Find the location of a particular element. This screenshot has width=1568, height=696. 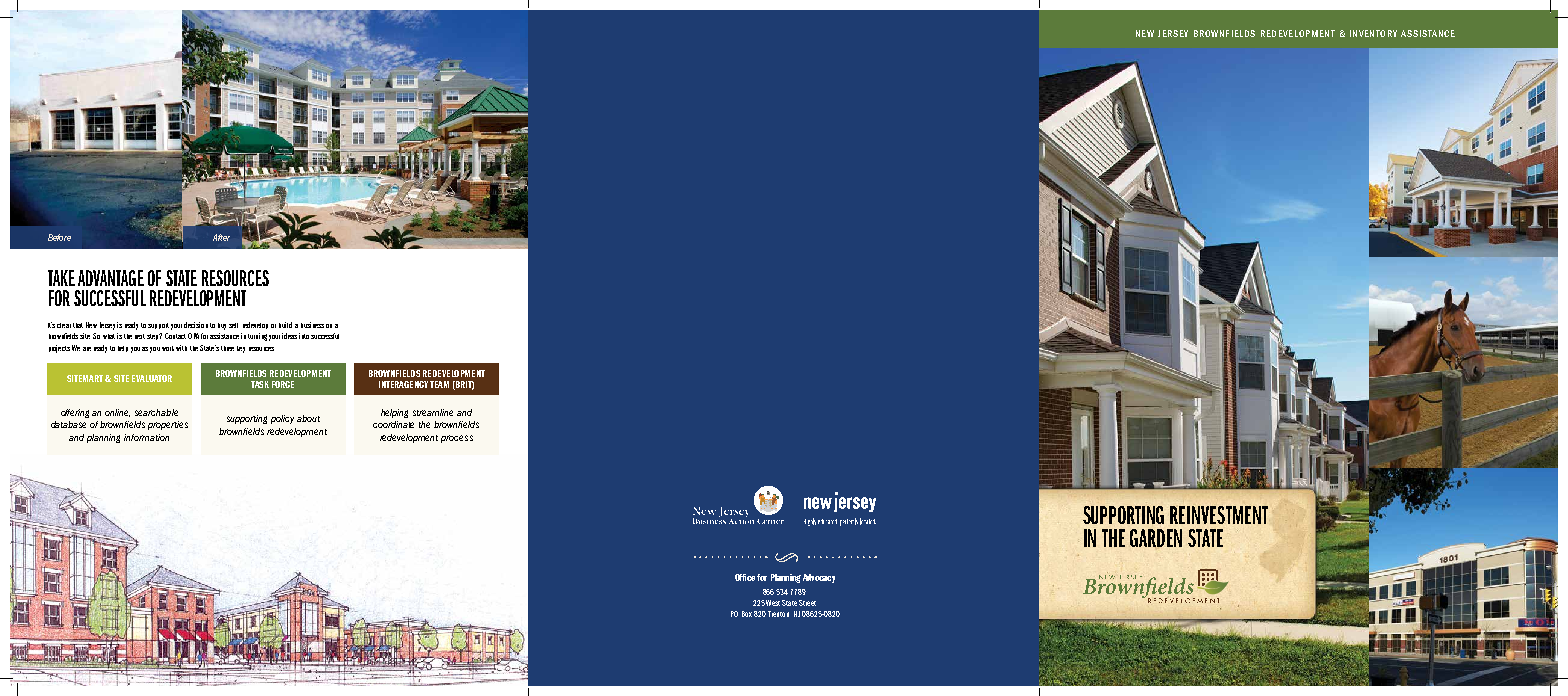

After is located at coordinates (221, 237).
